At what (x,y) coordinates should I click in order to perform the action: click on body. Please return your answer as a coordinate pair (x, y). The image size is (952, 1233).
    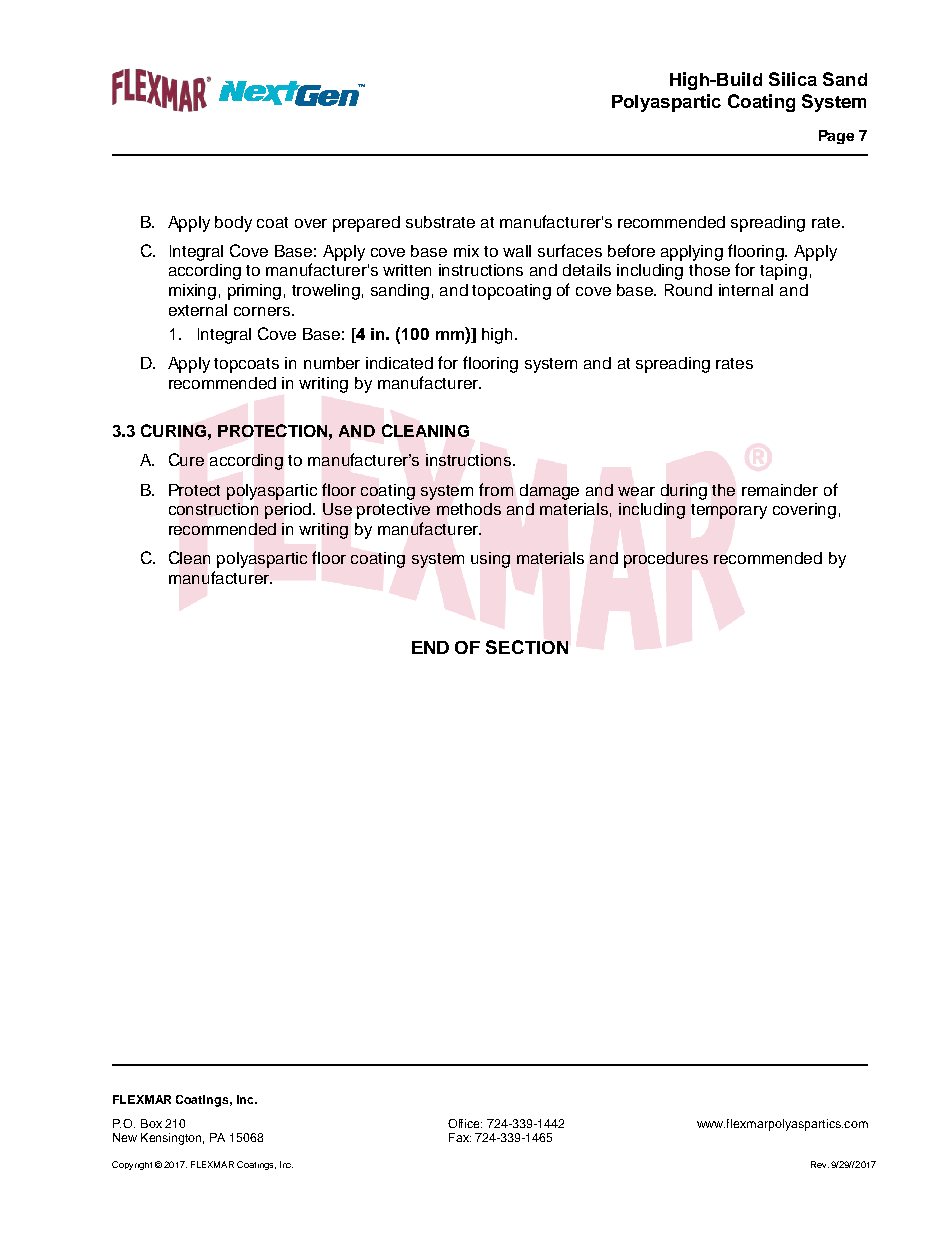
    Looking at the image, I should click on (233, 224).
